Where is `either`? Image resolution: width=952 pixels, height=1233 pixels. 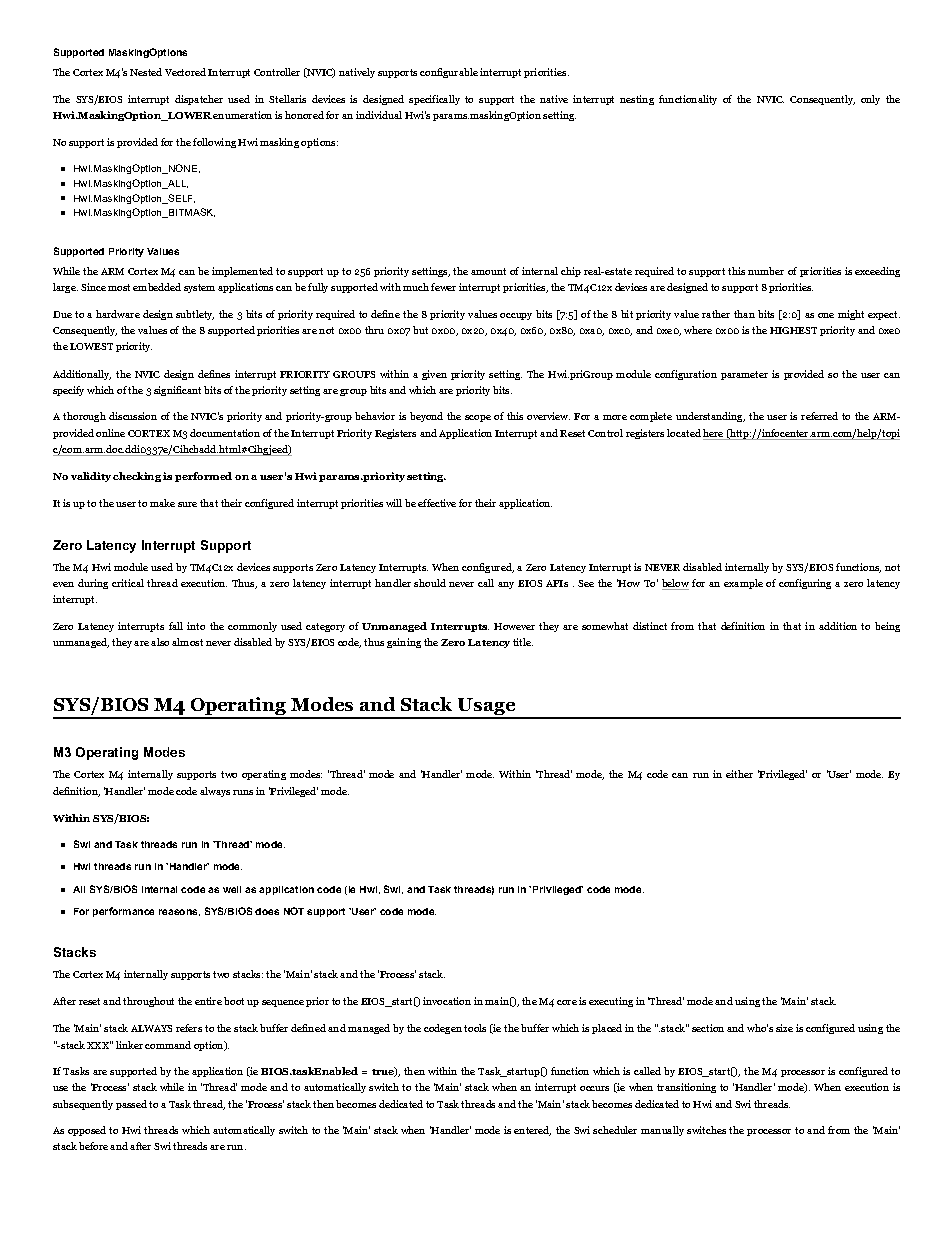 either is located at coordinates (739, 774).
